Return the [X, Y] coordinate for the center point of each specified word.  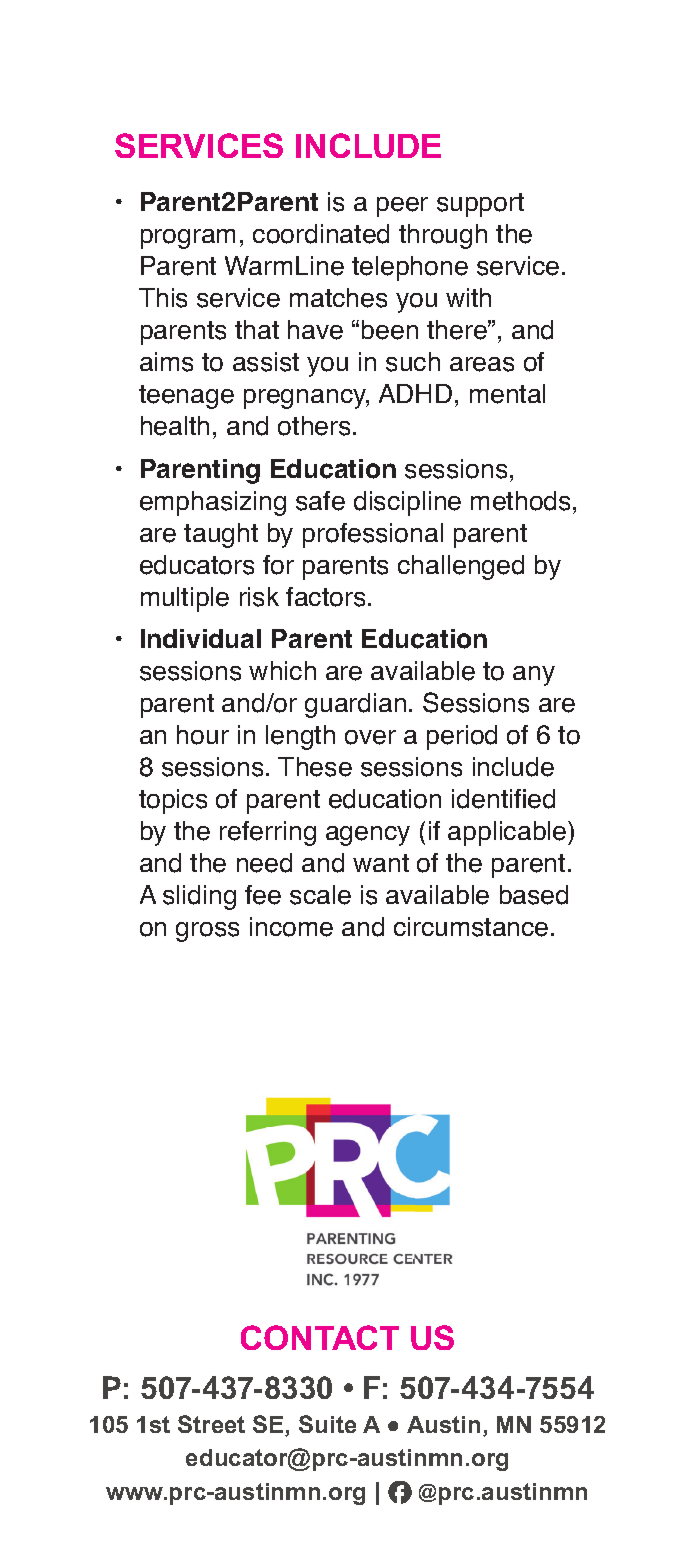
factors [325, 597]
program [188, 239]
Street [211, 1424]
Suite [327, 1424]
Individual [201, 638]
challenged [461, 567]
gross [207, 932]
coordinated [321, 234]
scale [320, 895]
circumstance [471, 927]
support [480, 205]
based [534, 895]
